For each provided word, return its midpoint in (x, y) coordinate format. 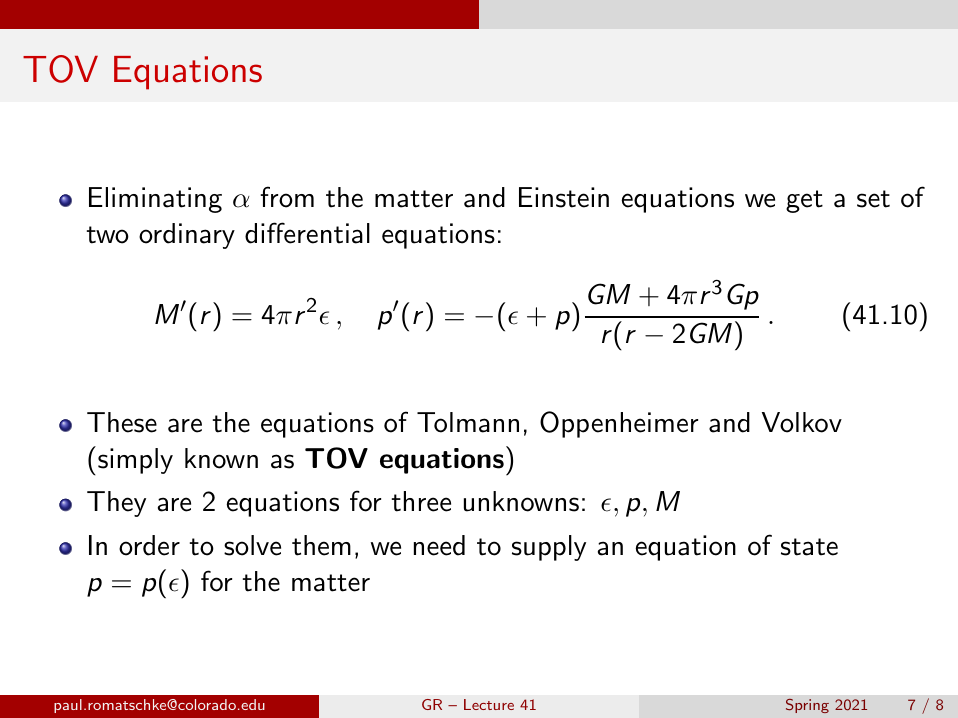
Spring (807, 706)
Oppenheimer (619, 424)
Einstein (564, 197)
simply (135, 461)
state (809, 547)
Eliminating (155, 200)
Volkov (802, 422)
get (804, 201)
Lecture (489, 704)
